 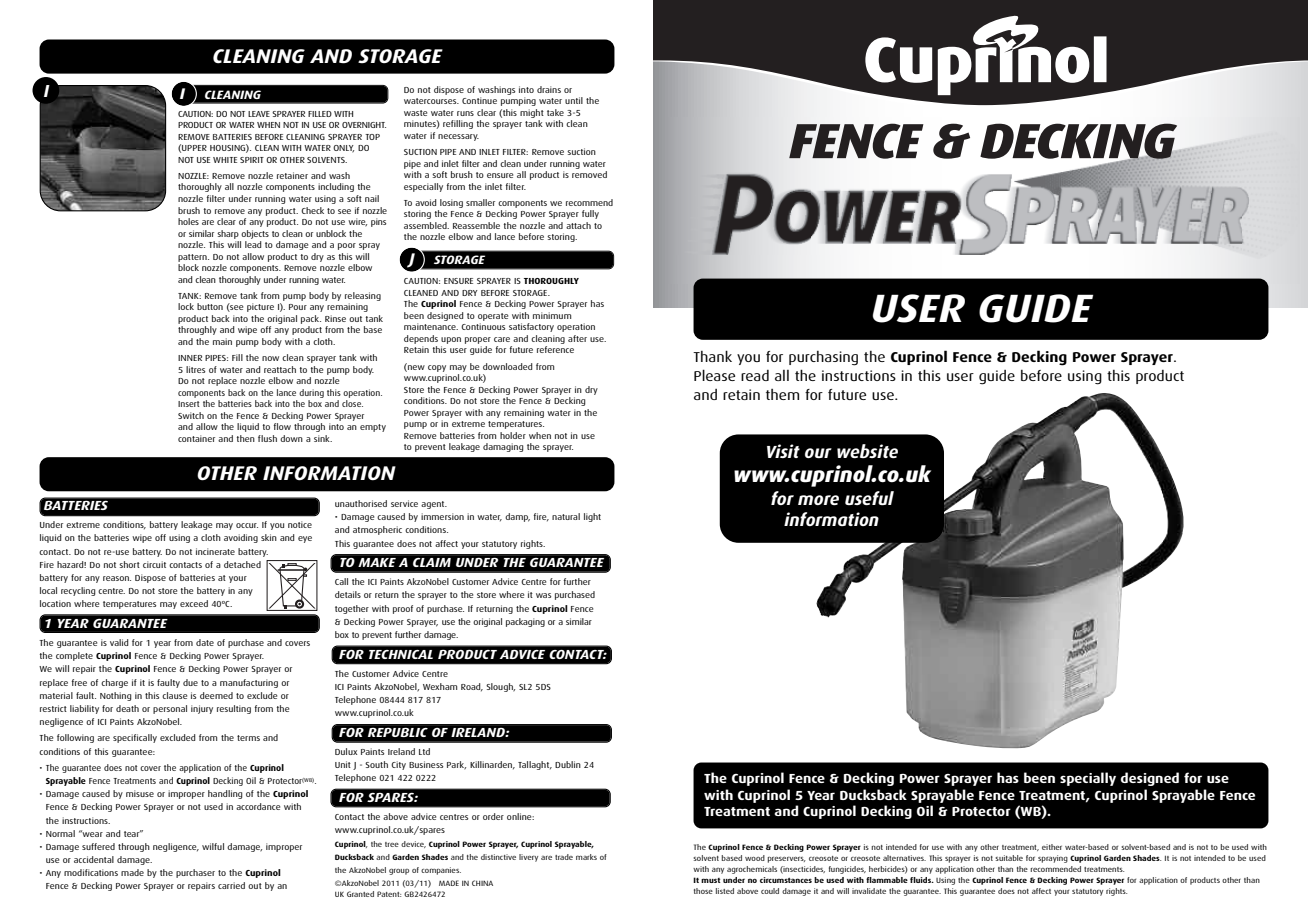 What do you see at coordinates (564, 857) in the page?
I see `trade` at bounding box center [564, 857].
